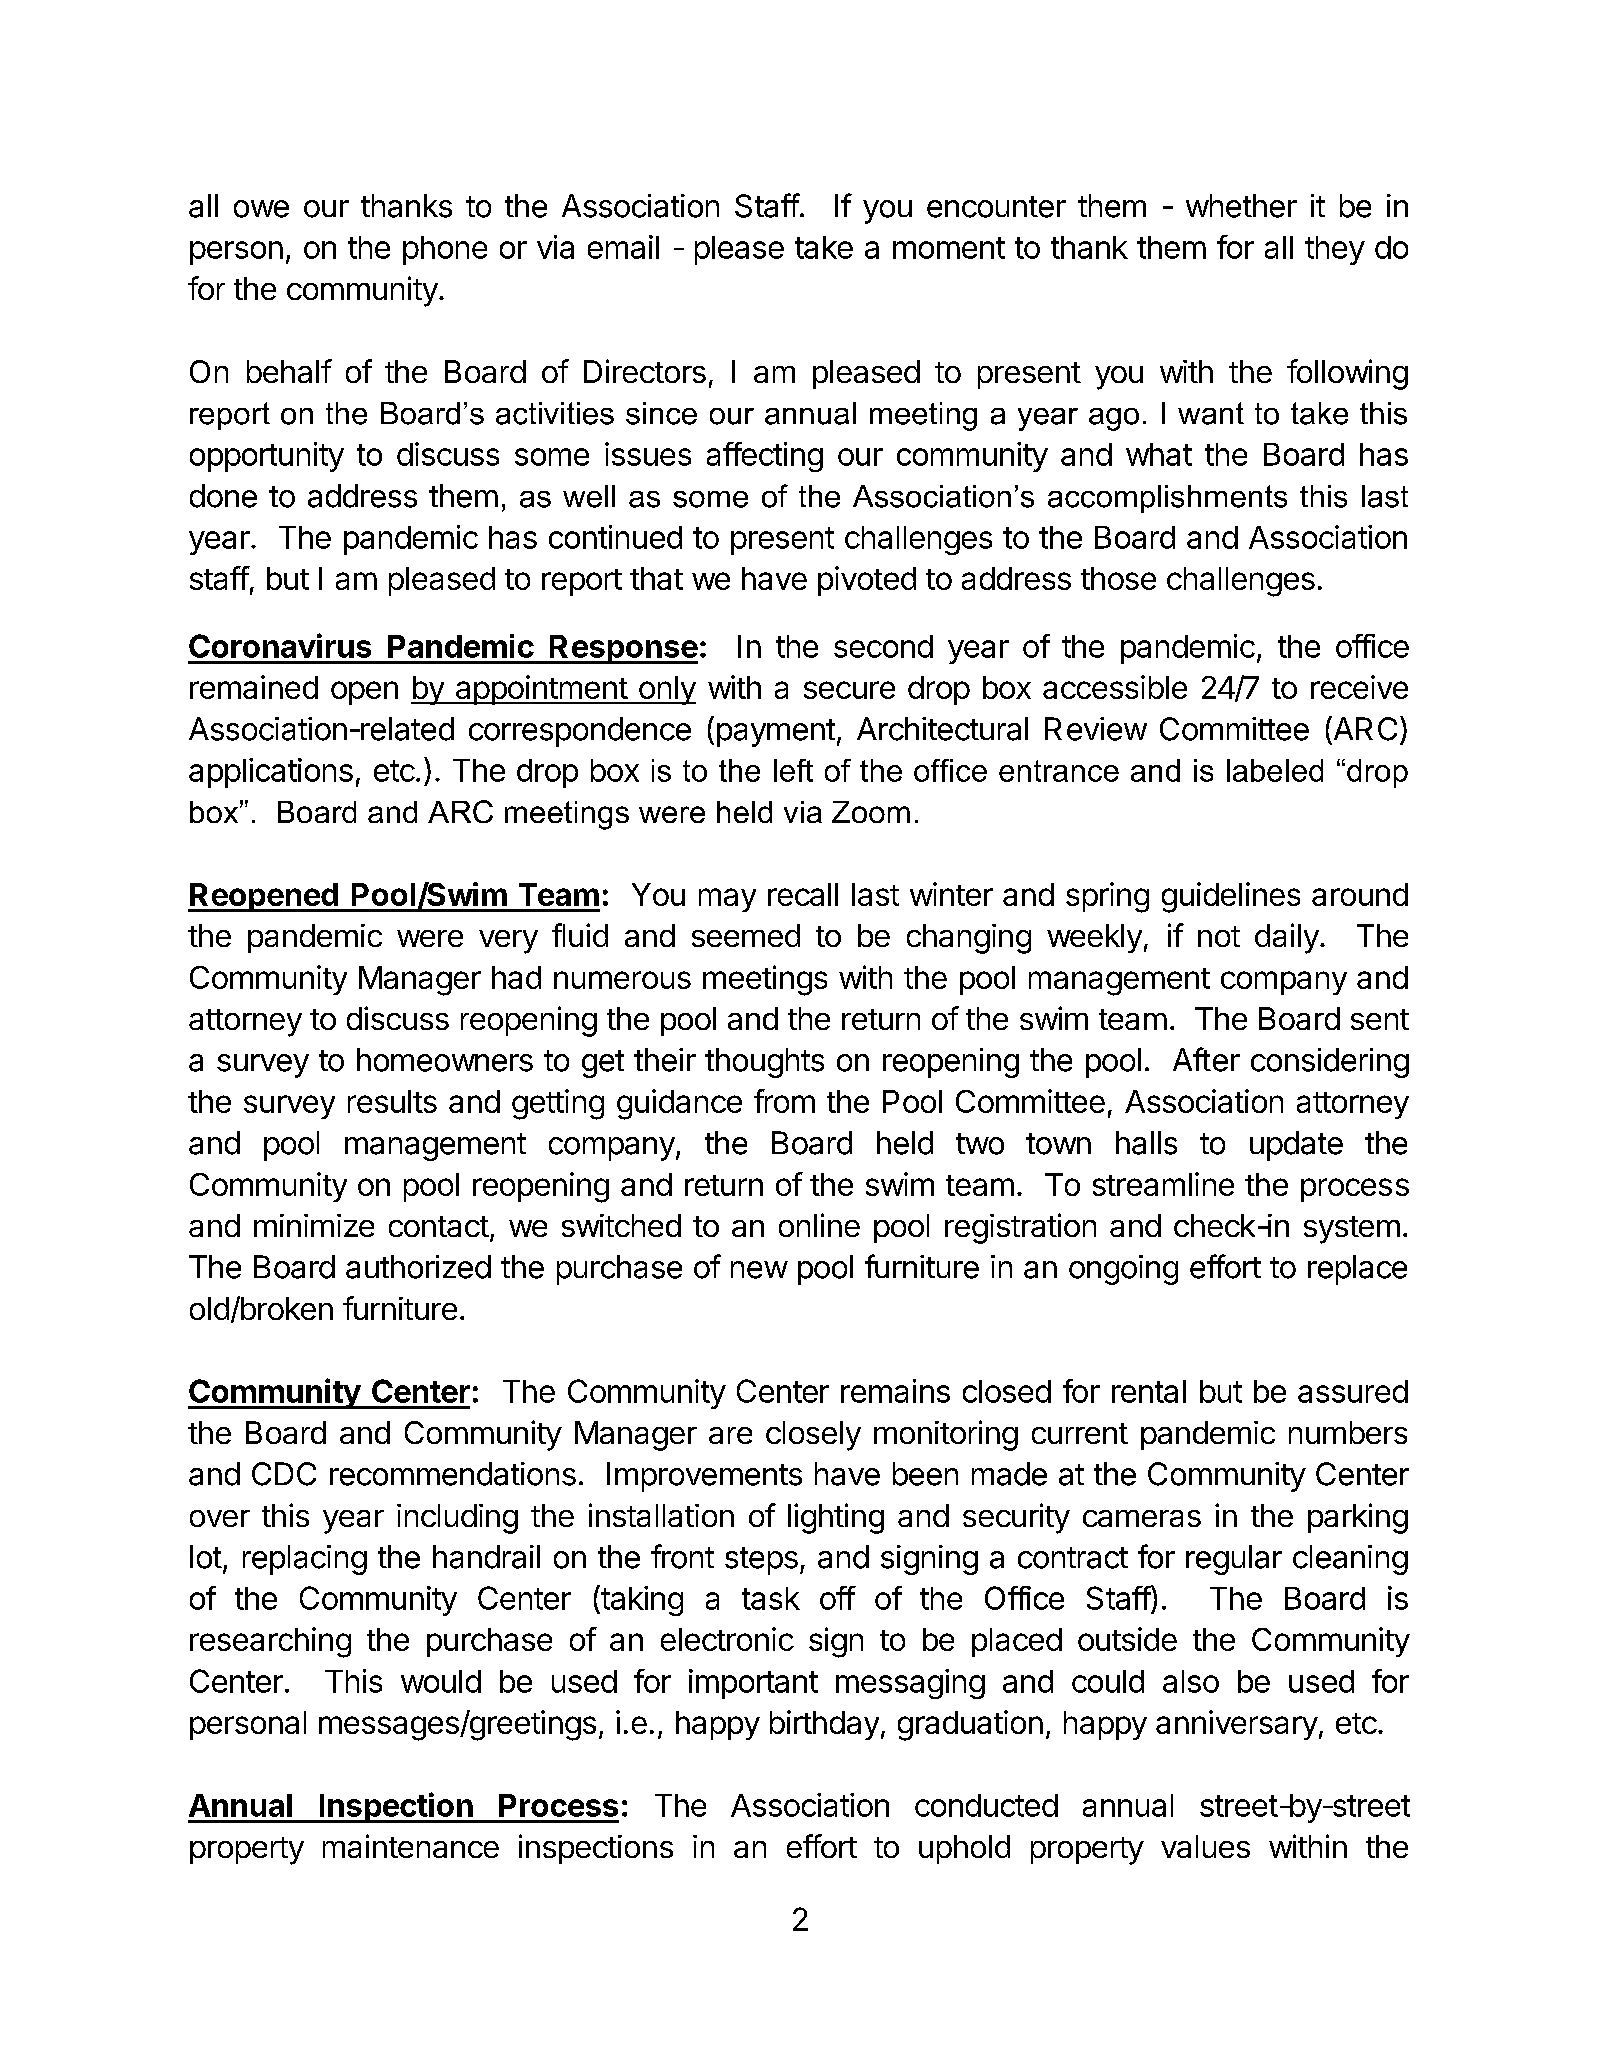 The width and height of the document is (1597, 2066). Describe the element at coordinates (623, 247) in the document. I see `email` at that location.
